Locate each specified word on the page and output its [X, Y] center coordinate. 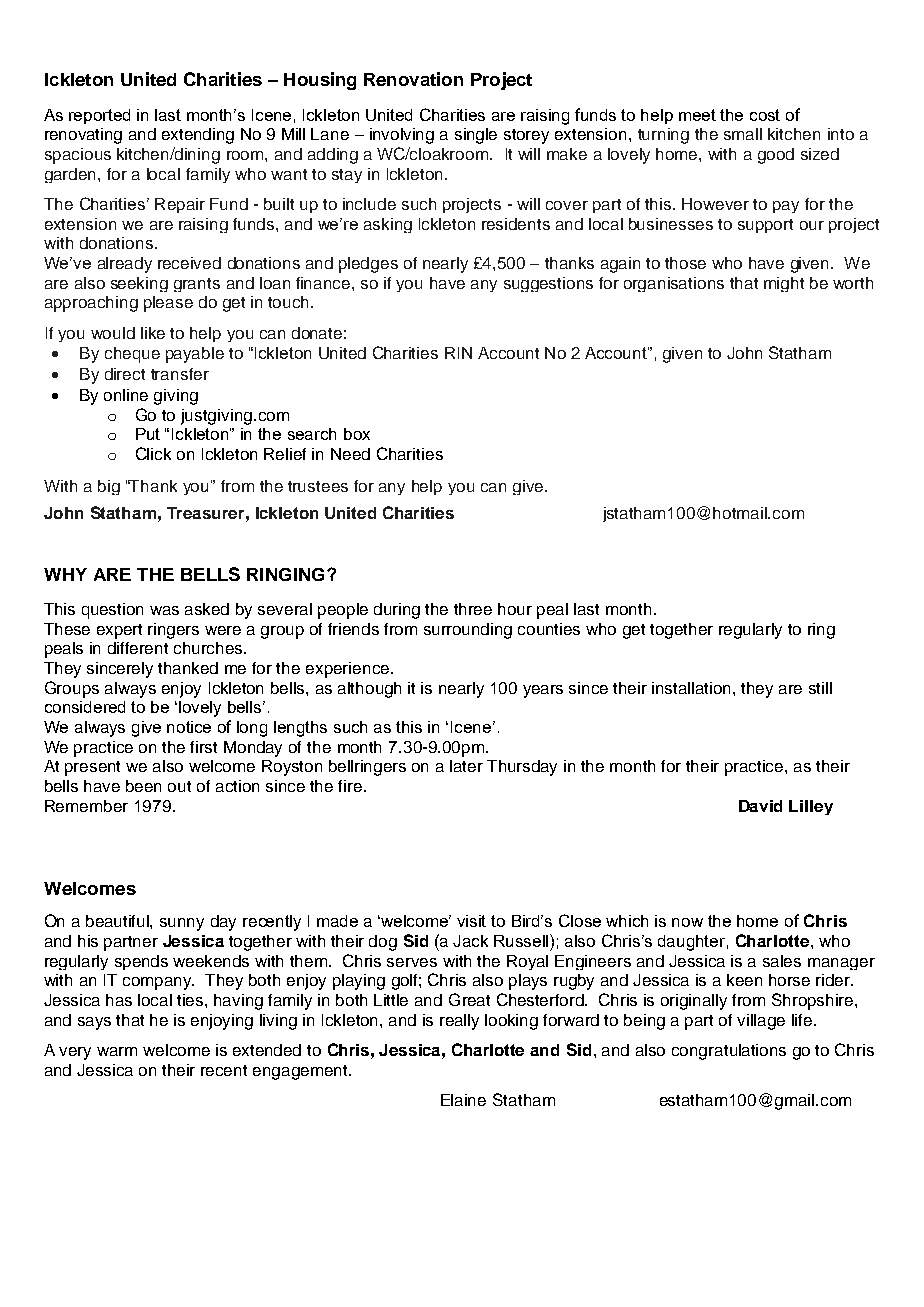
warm [117, 1051]
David [760, 806]
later [466, 766]
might [784, 284]
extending [198, 136]
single [476, 136]
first [203, 747]
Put [148, 434]
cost [765, 115]
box [357, 434]
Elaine [463, 1100]
